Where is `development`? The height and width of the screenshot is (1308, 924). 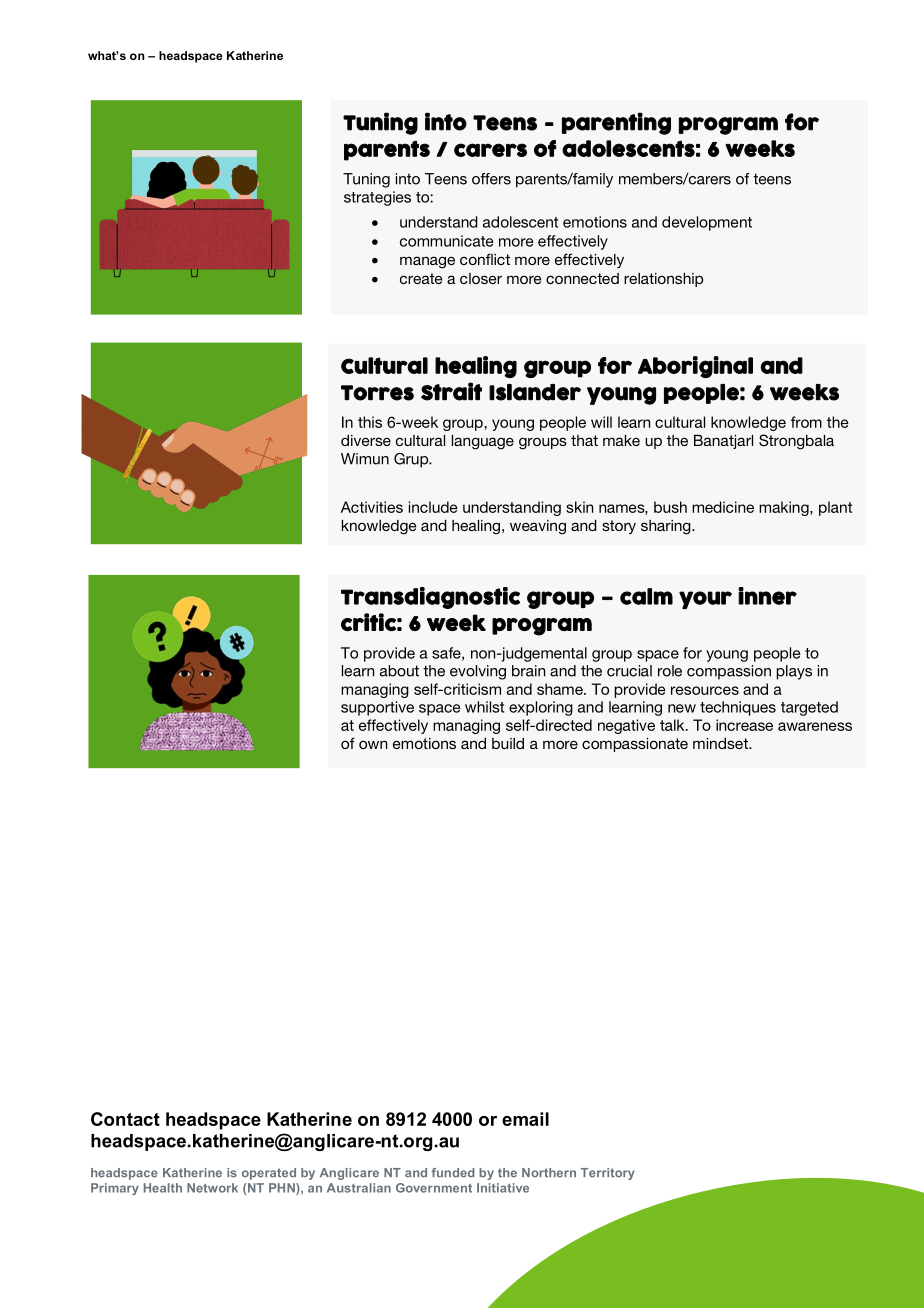 development is located at coordinates (707, 223).
